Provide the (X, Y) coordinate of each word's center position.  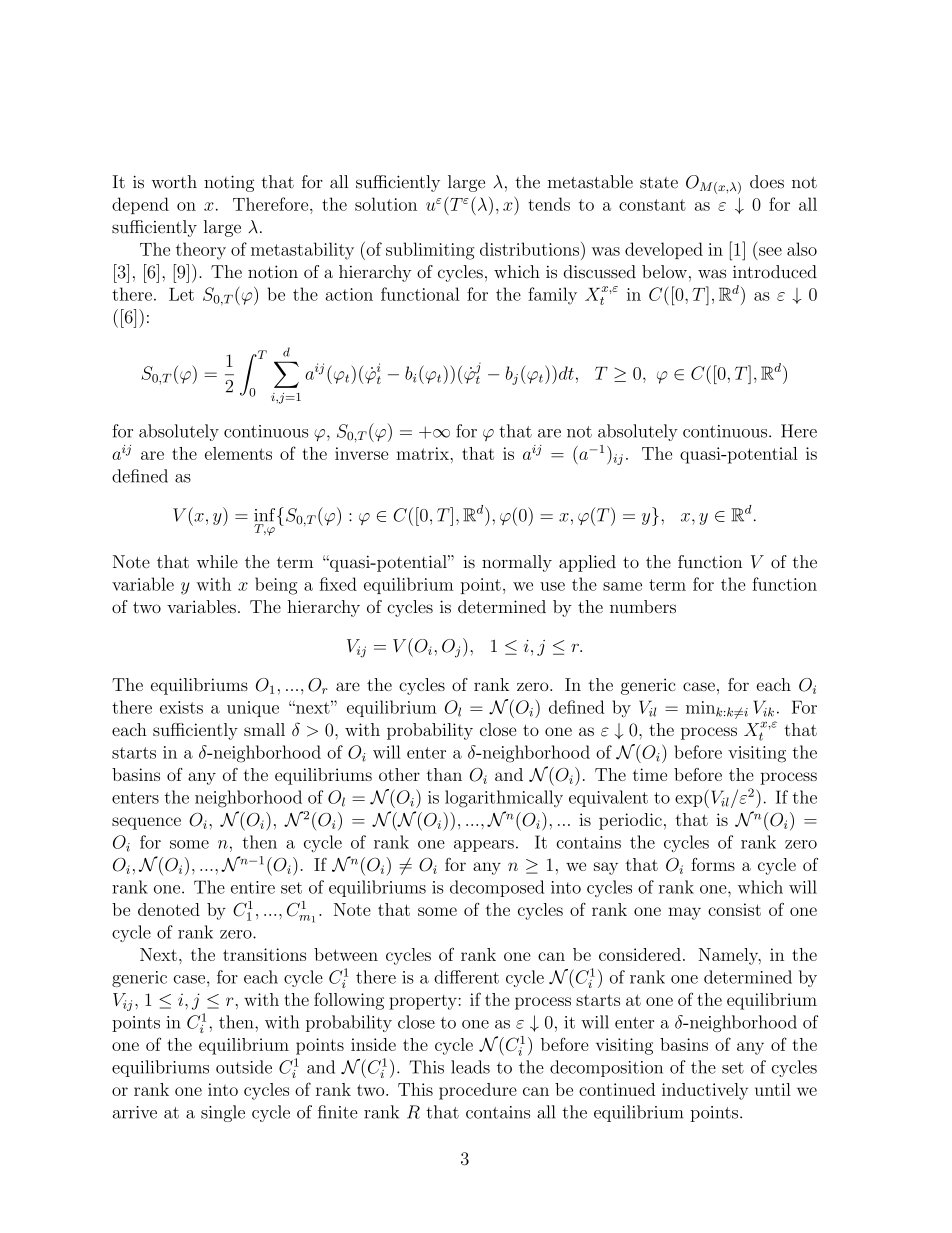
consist (734, 909)
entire (253, 887)
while (217, 562)
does (767, 182)
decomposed (497, 888)
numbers (643, 607)
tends (549, 204)
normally (517, 563)
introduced (775, 272)
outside (244, 1067)
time (650, 774)
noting (229, 183)
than (444, 774)
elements (238, 453)
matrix (422, 453)
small (264, 729)
